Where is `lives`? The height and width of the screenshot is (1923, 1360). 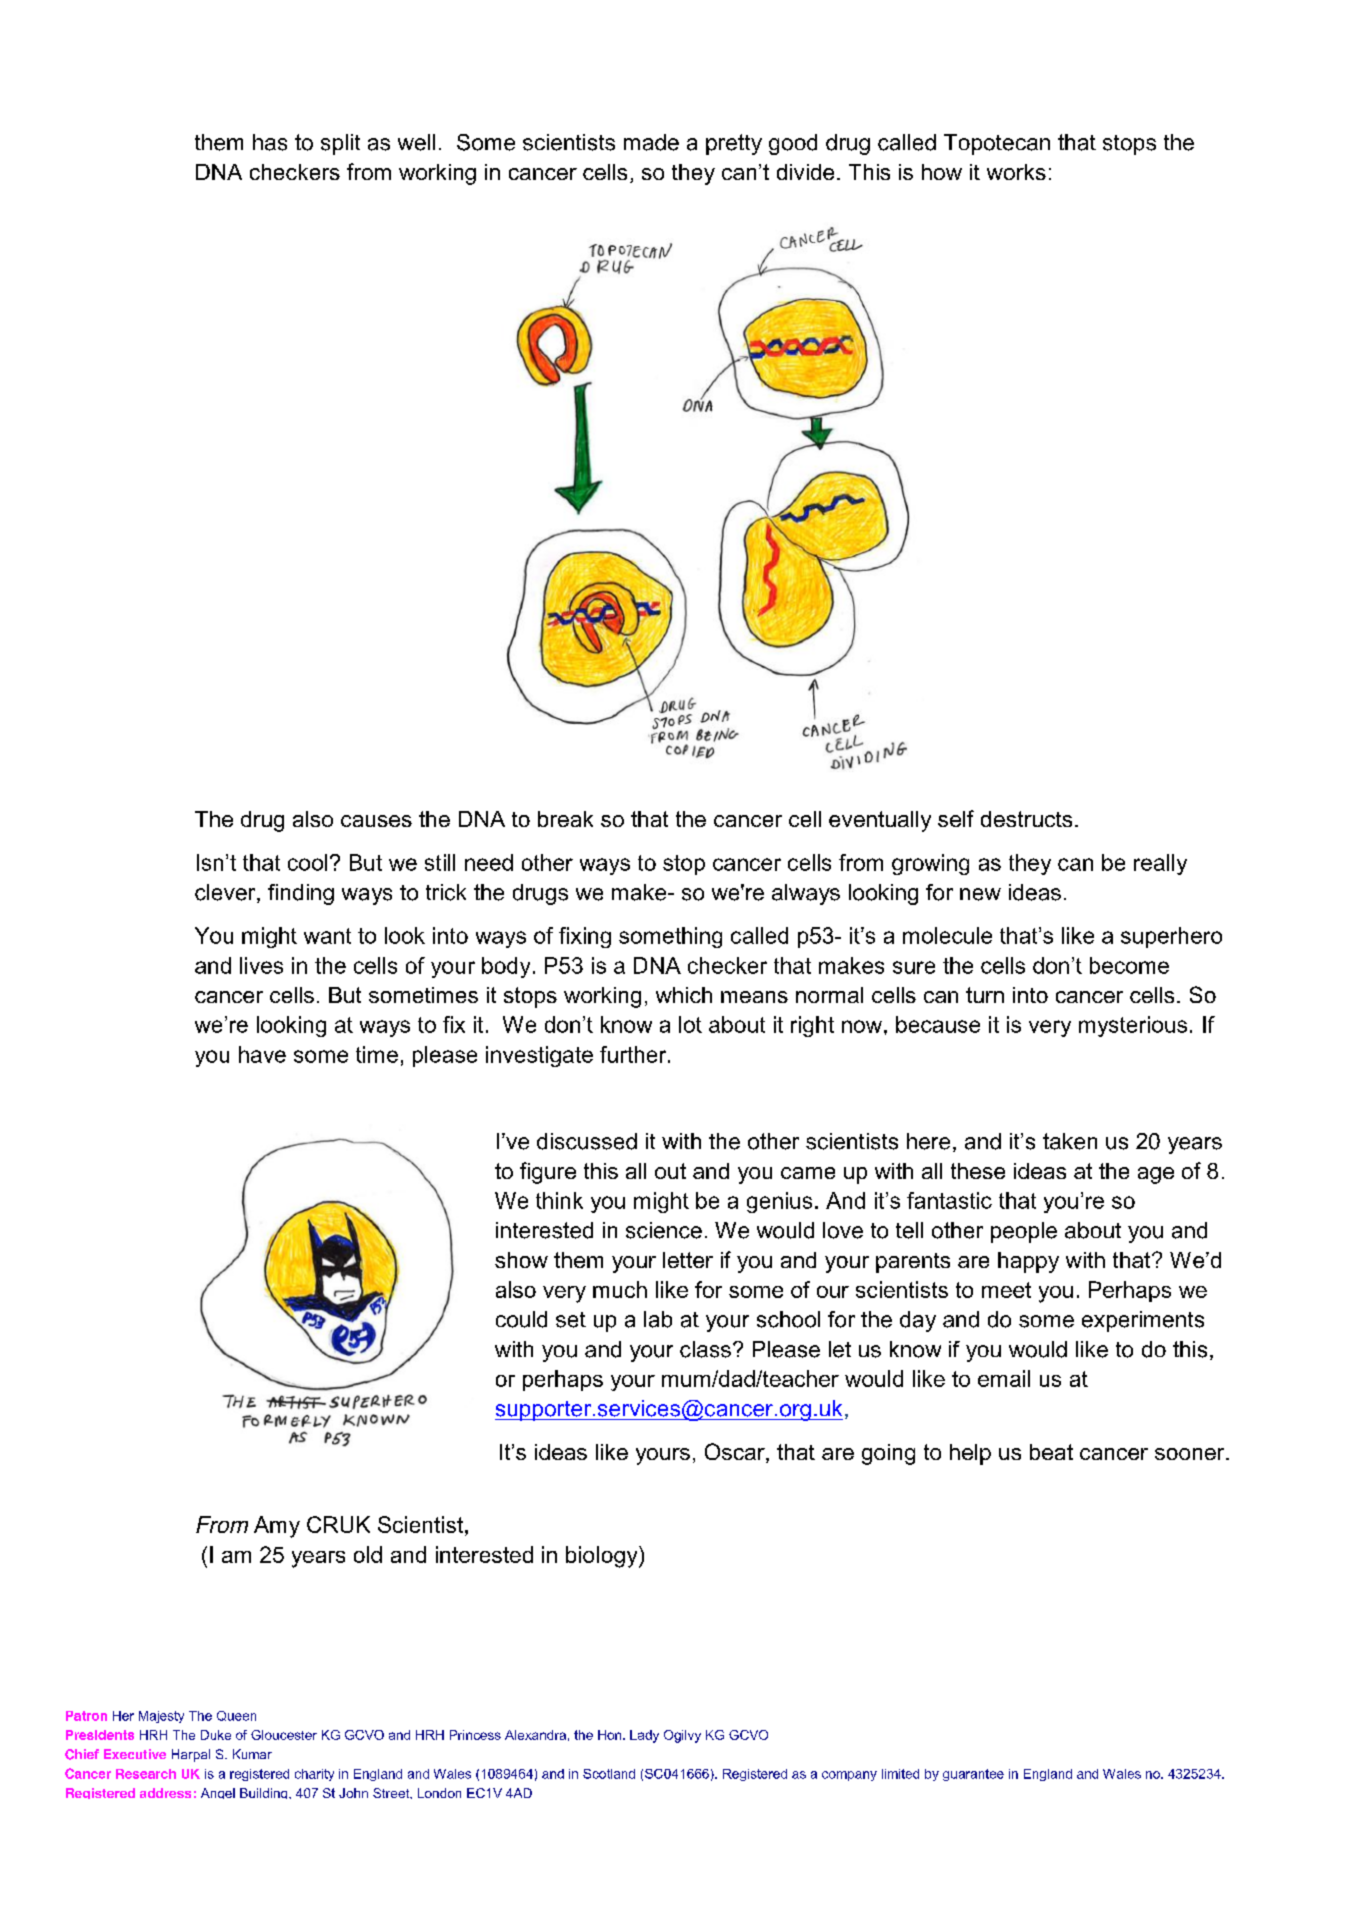
lives is located at coordinates (261, 965).
